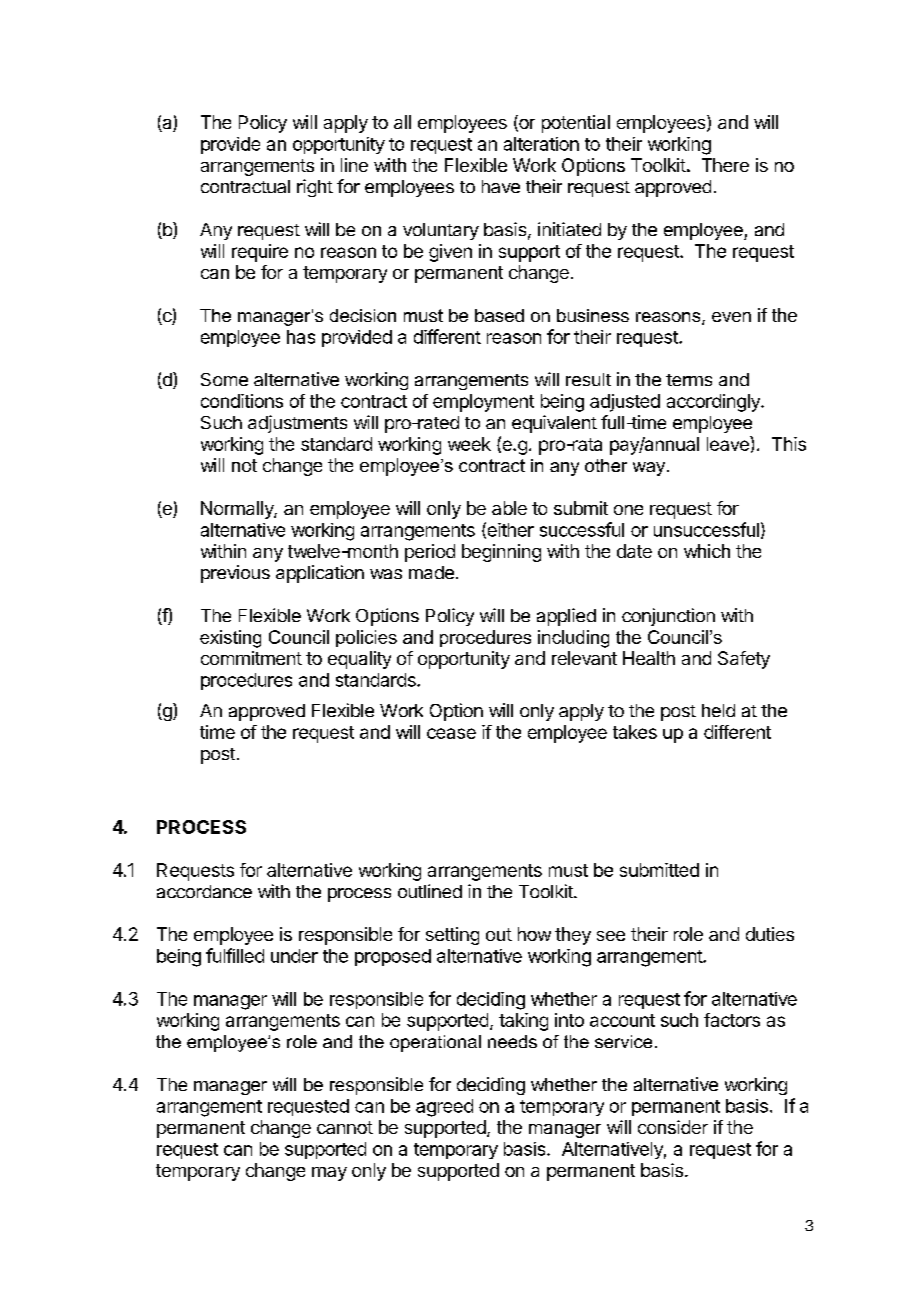 The image size is (924, 1308). Describe the element at coordinates (329, 1174) in the document. I see `may` at that location.
